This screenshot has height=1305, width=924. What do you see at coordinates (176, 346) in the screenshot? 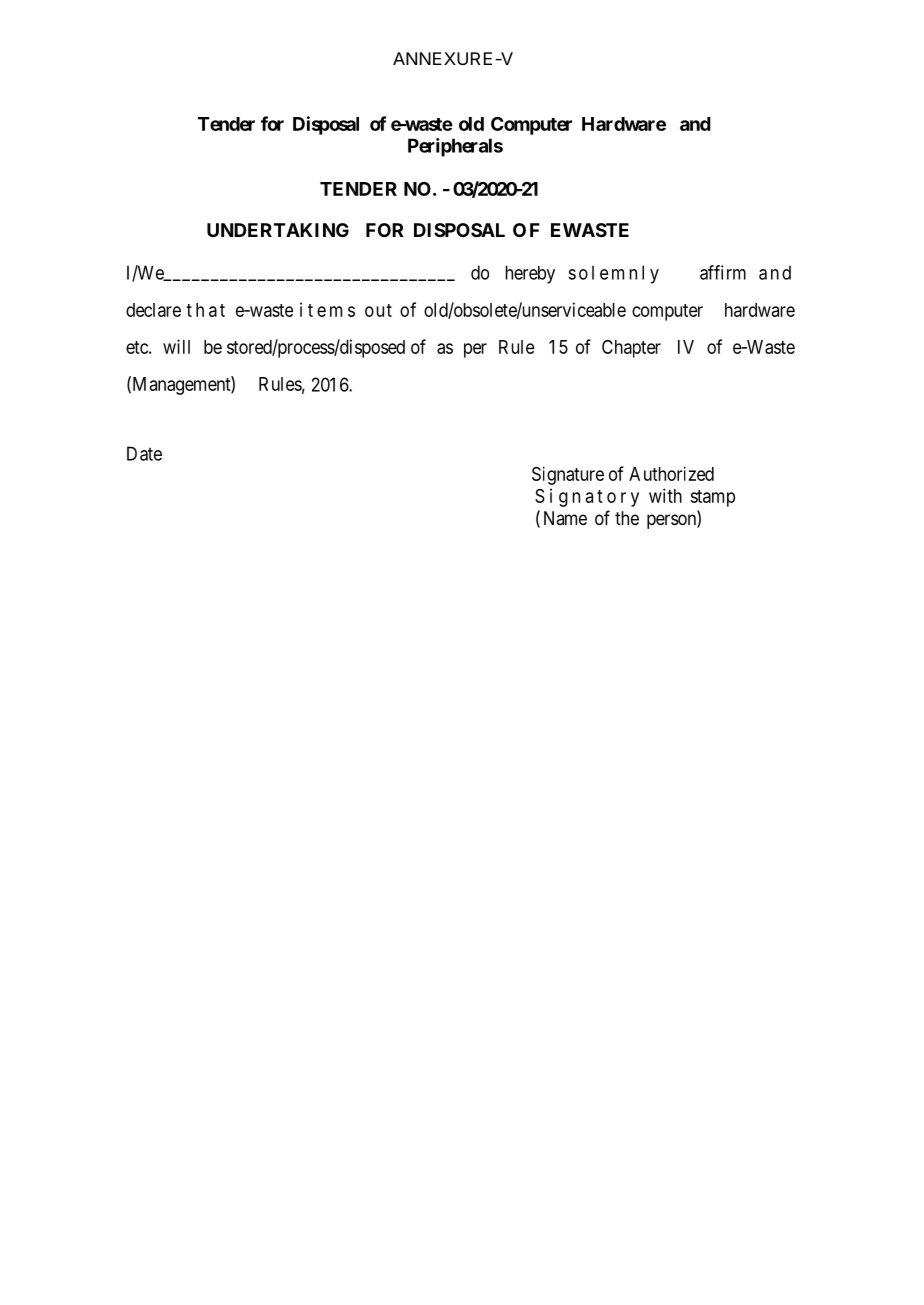
I see `will` at bounding box center [176, 346].
